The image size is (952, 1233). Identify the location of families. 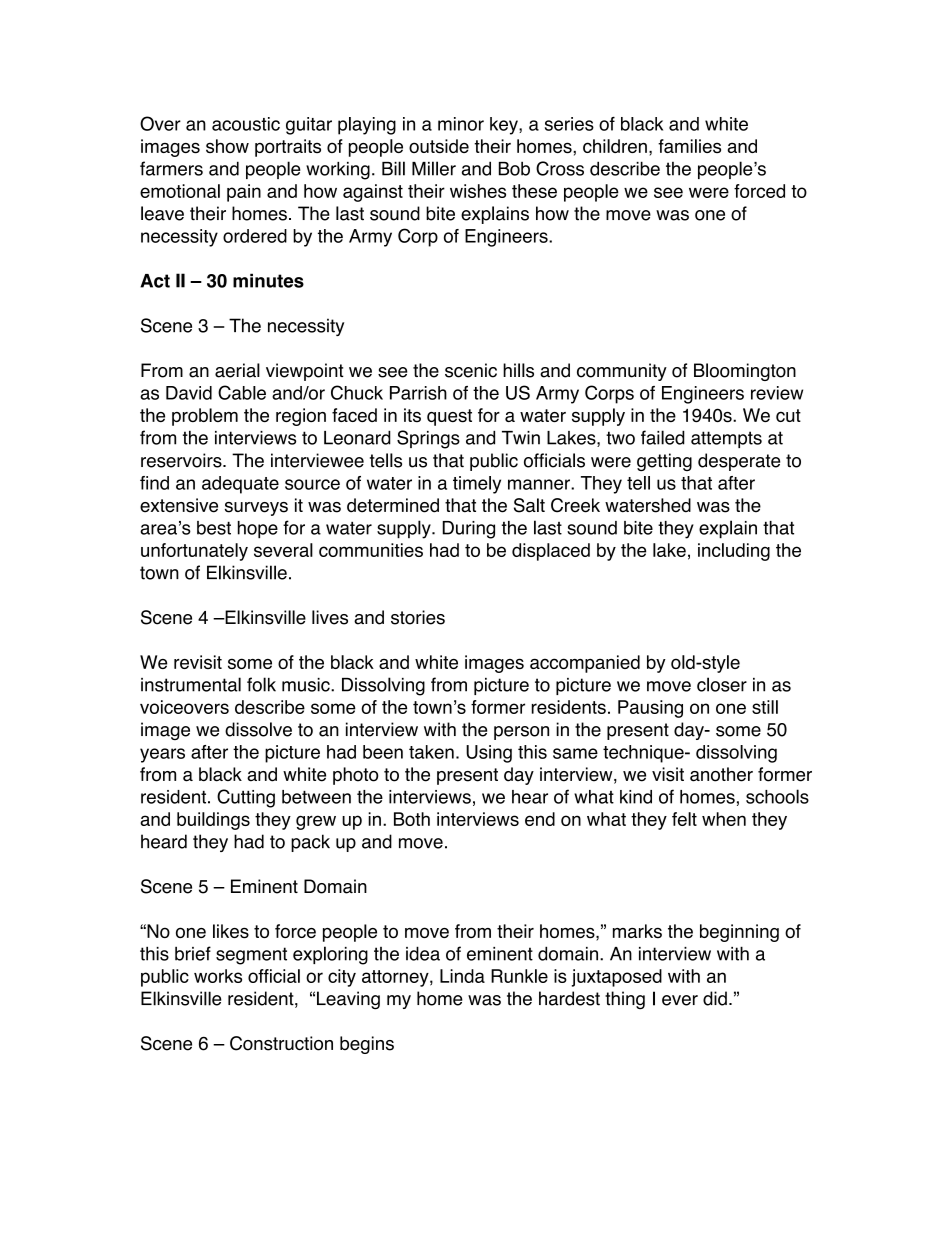
(689, 146).
